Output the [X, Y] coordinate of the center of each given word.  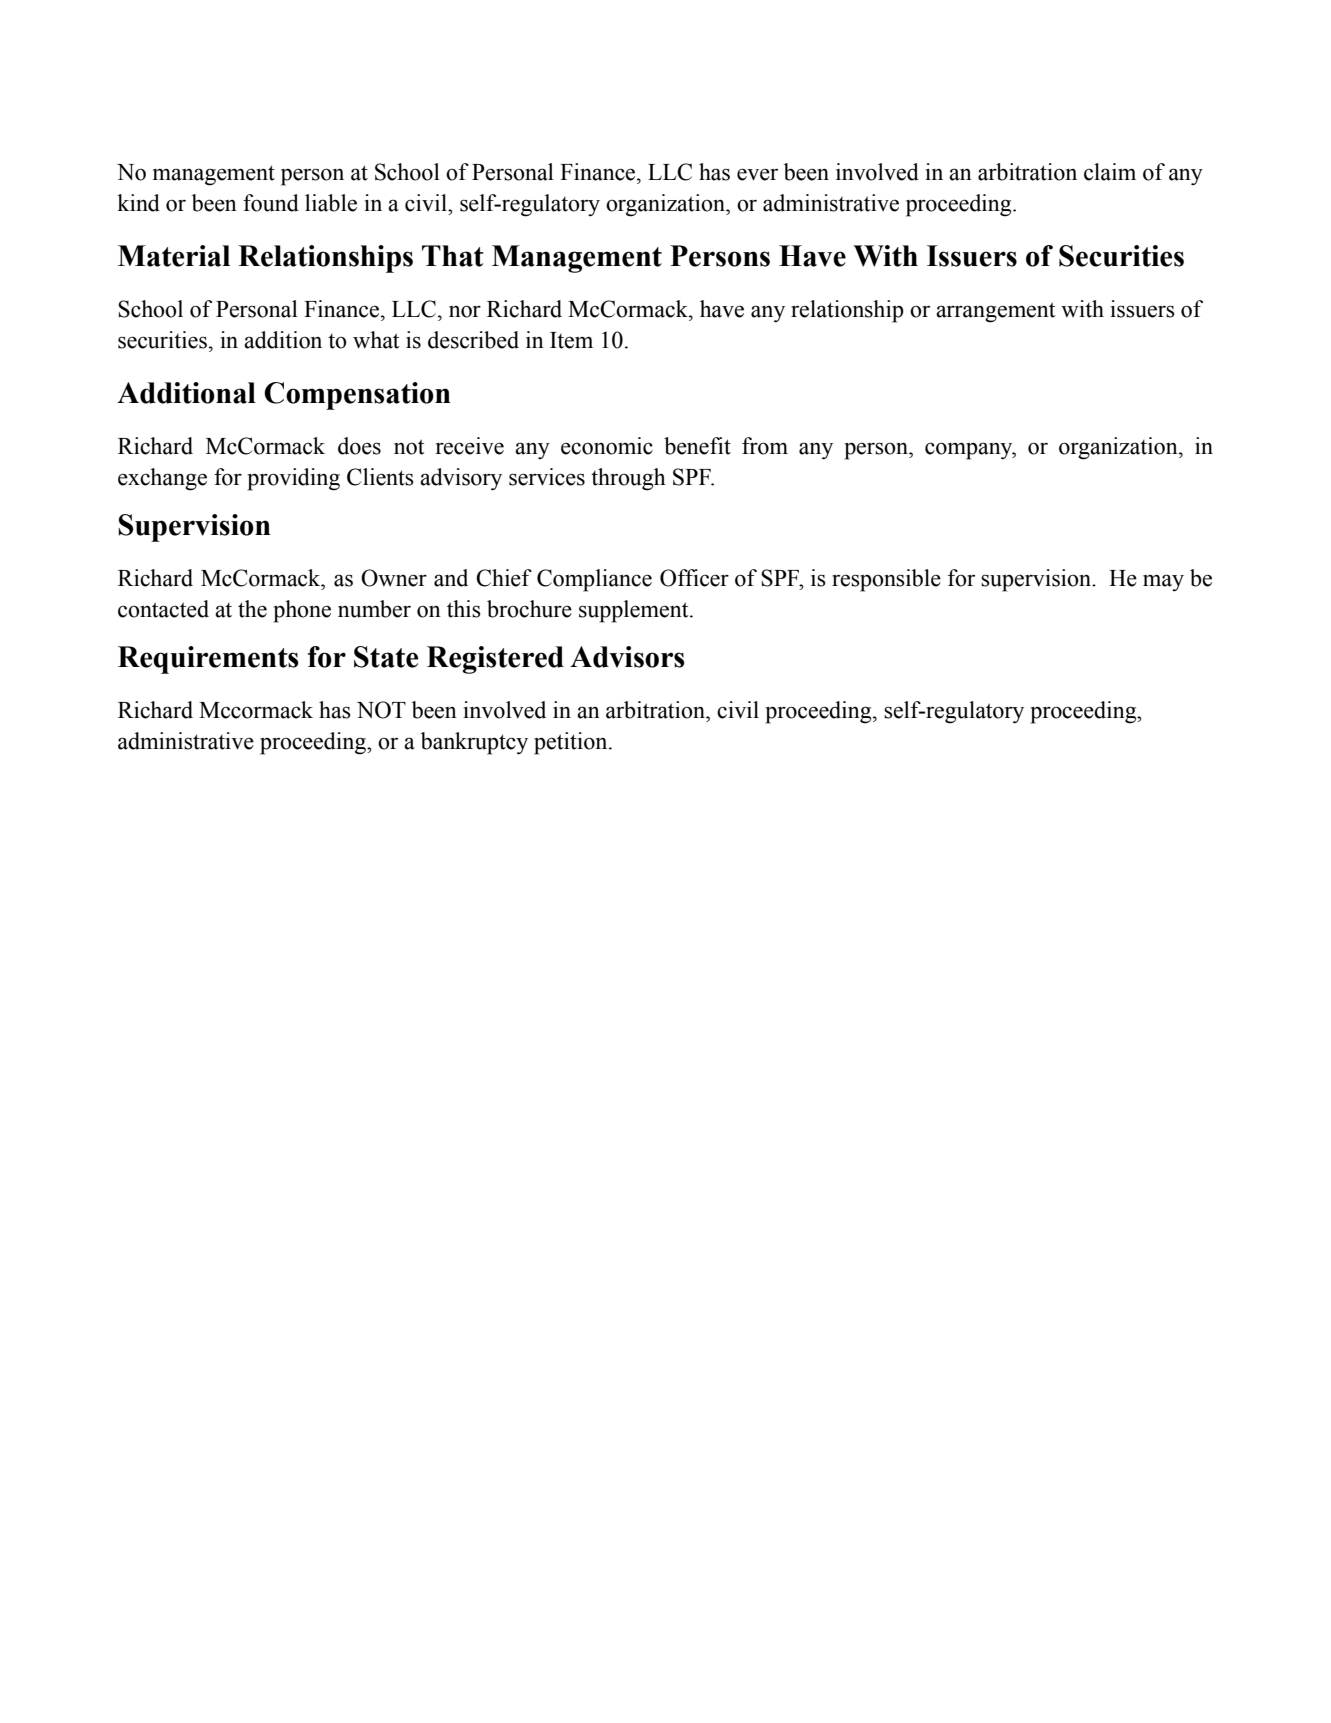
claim [1110, 172]
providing [293, 479]
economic [607, 446]
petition [572, 743]
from [765, 446]
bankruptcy [474, 743]
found [271, 203]
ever [757, 174]
